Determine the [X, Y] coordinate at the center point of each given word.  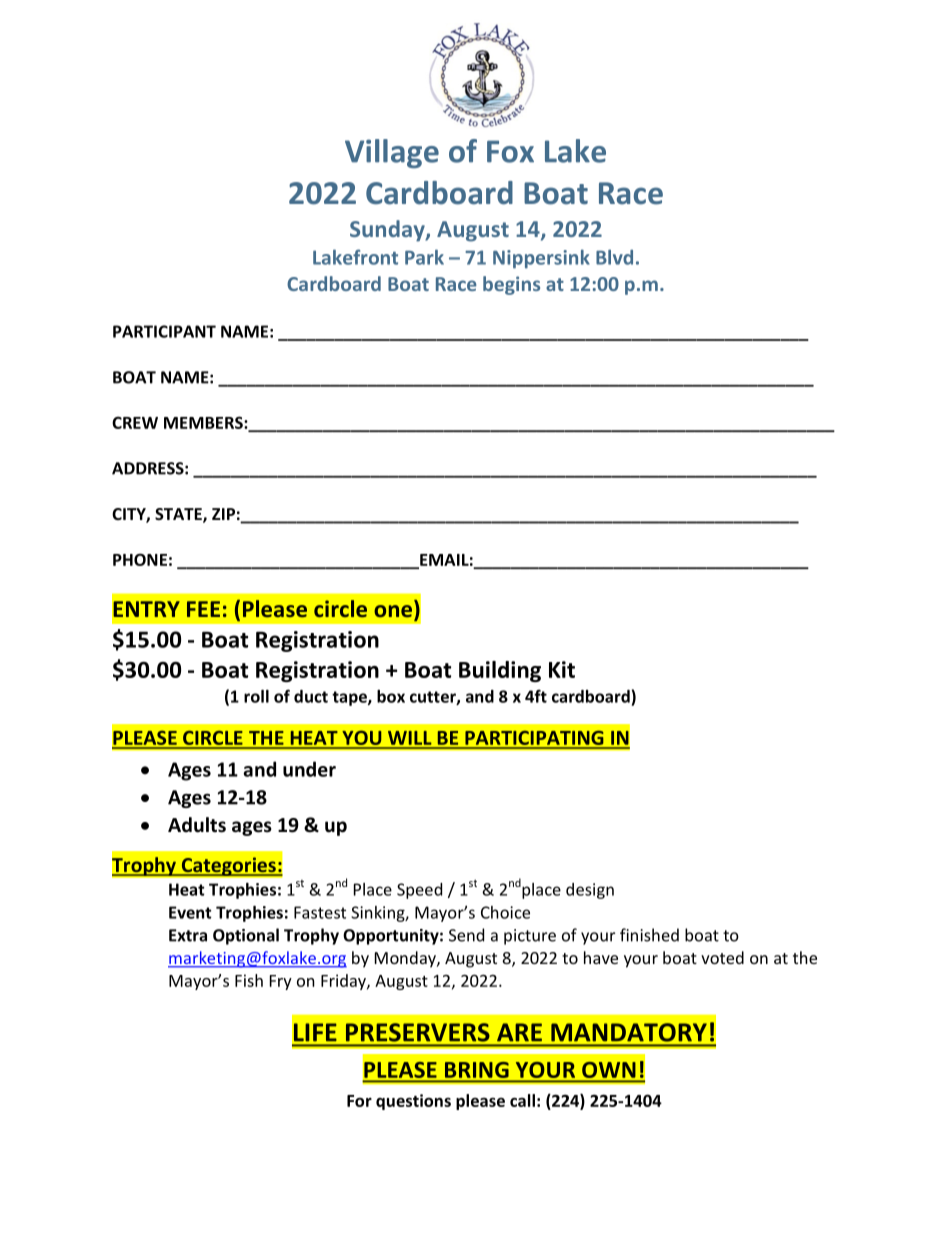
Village [392, 153]
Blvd [614, 257]
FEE [203, 609]
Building [500, 671]
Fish [249, 980]
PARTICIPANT [164, 331]
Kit [562, 669]
